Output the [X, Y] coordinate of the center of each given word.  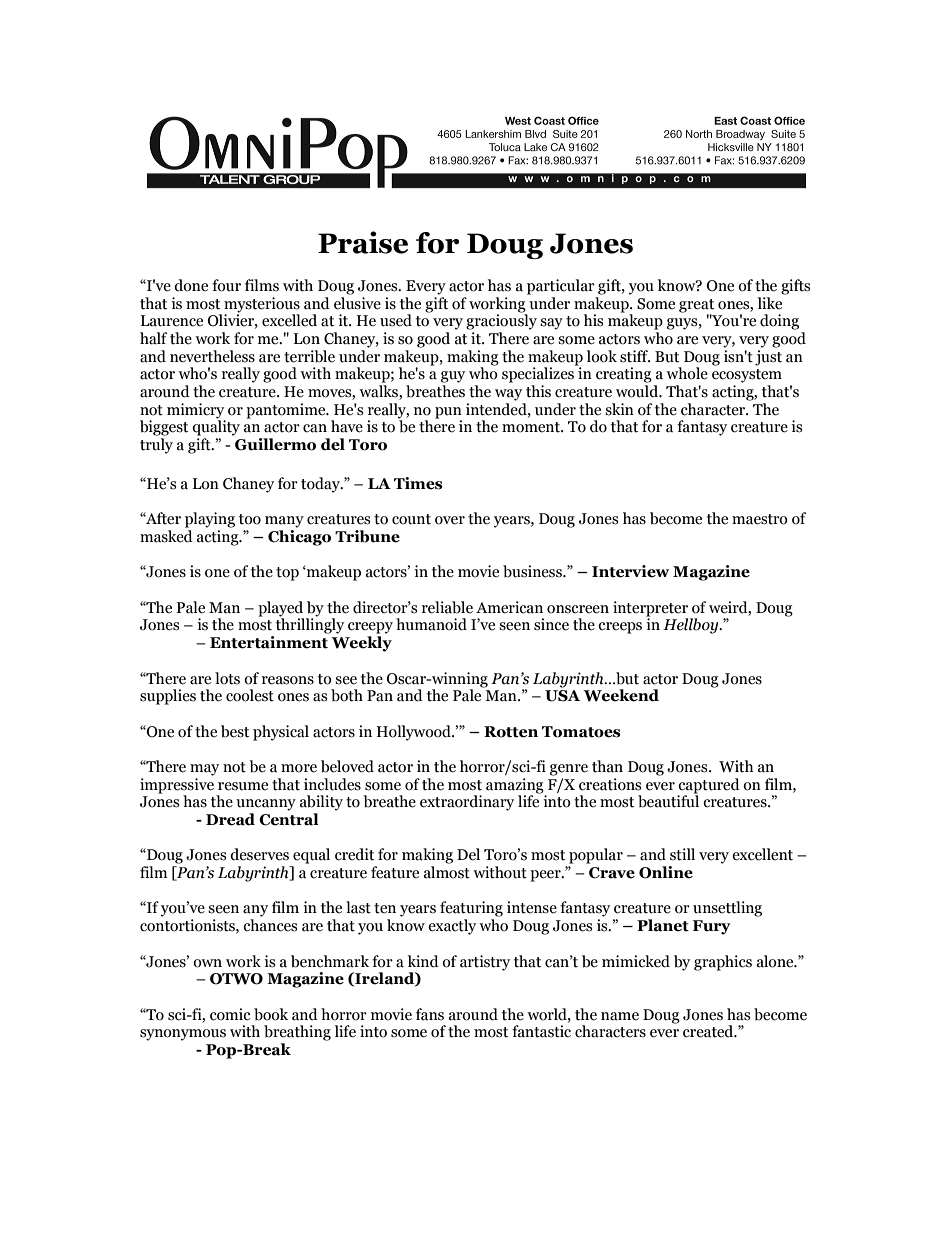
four [226, 285]
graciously [501, 321]
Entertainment [269, 642]
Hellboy [692, 626]
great [696, 306]
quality [216, 427]
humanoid [431, 624]
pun [448, 414]
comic [230, 1014]
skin [619, 409]
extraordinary [467, 803]
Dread [230, 819]
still [682, 854]
